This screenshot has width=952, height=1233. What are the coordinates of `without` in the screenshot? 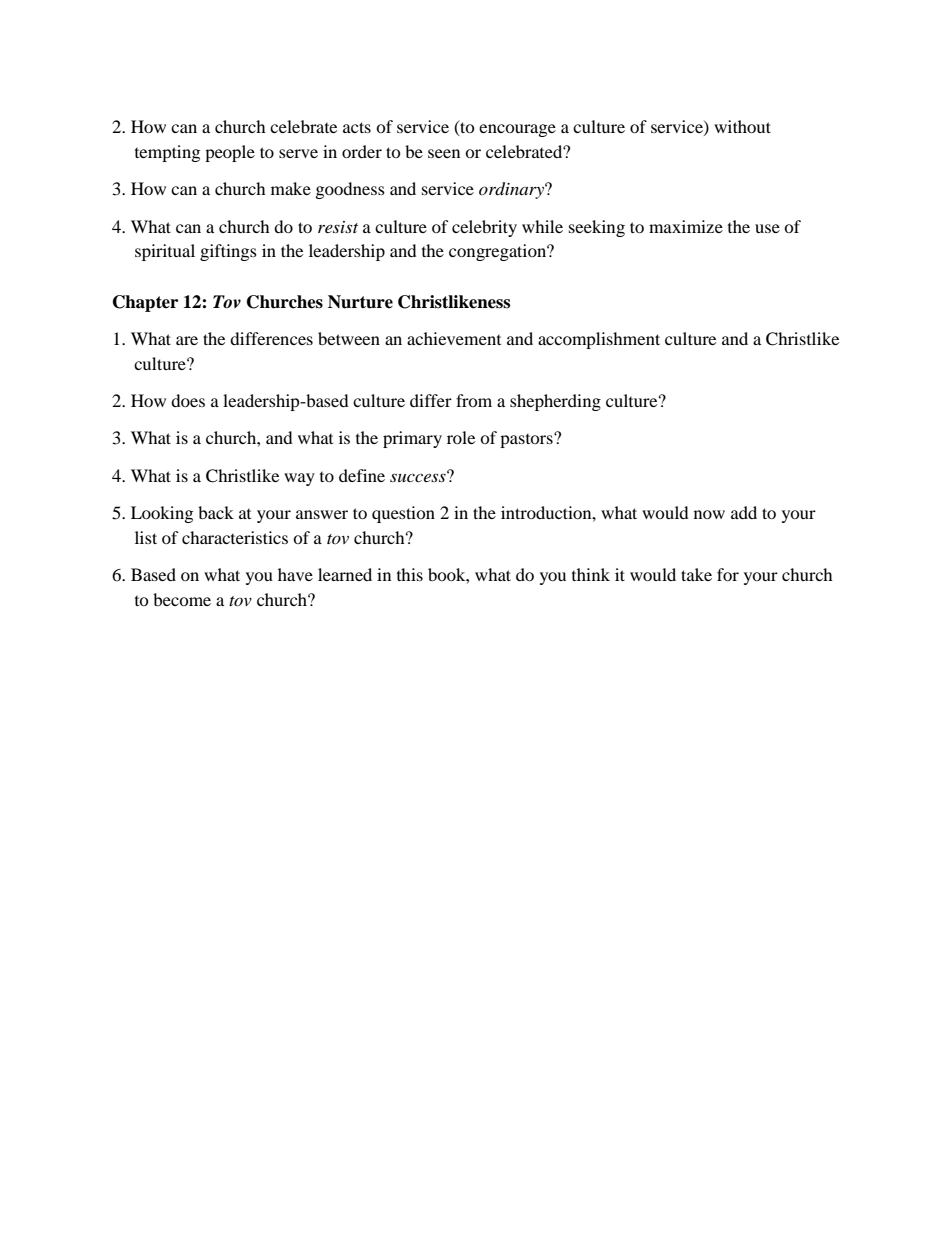 It's located at (742, 126).
